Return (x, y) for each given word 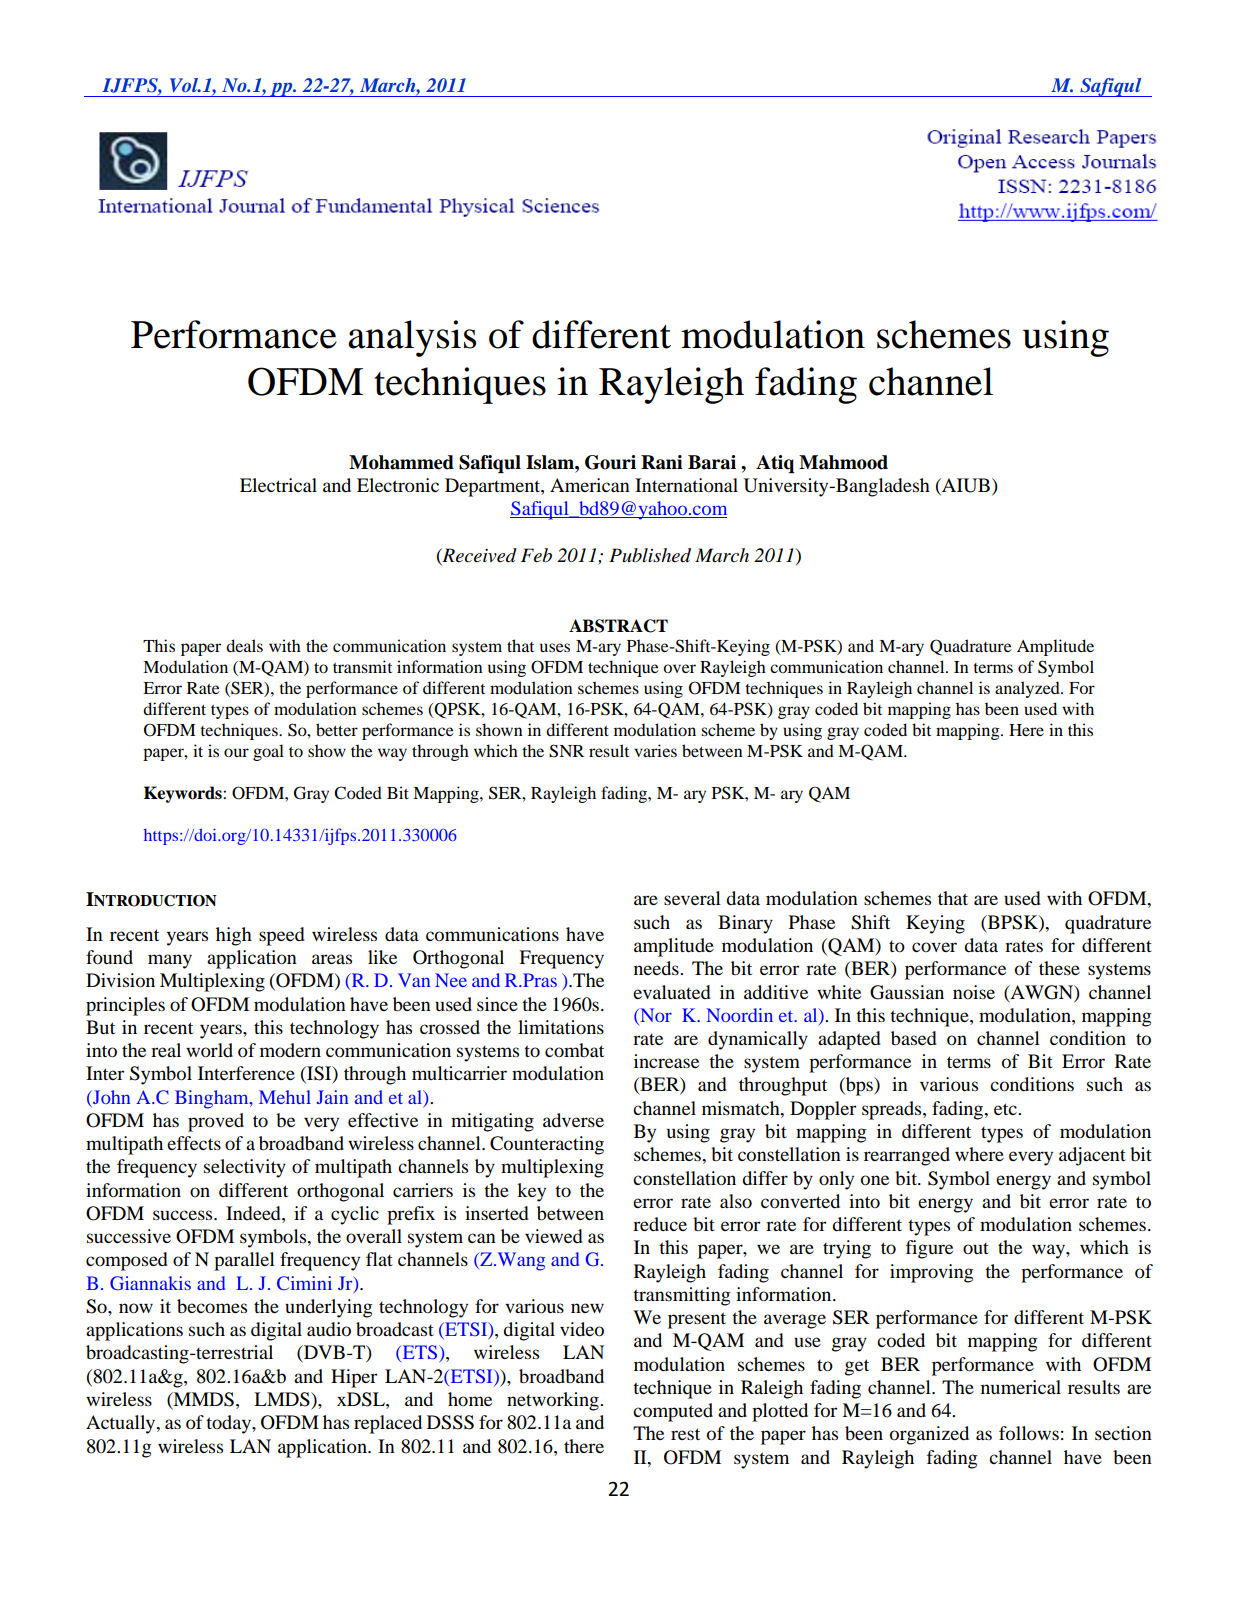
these (1059, 968)
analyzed (1028, 689)
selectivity (245, 1168)
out (976, 1248)
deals (244, 645)
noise (974, 992)
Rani (662, 462)
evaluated (672, 992)
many (170, 961)
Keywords (184, 794)
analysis (412, 338)
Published (650, 555)
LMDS (283, 1399)
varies (655, 750)
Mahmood (843, 462)
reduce (660, 1224)
